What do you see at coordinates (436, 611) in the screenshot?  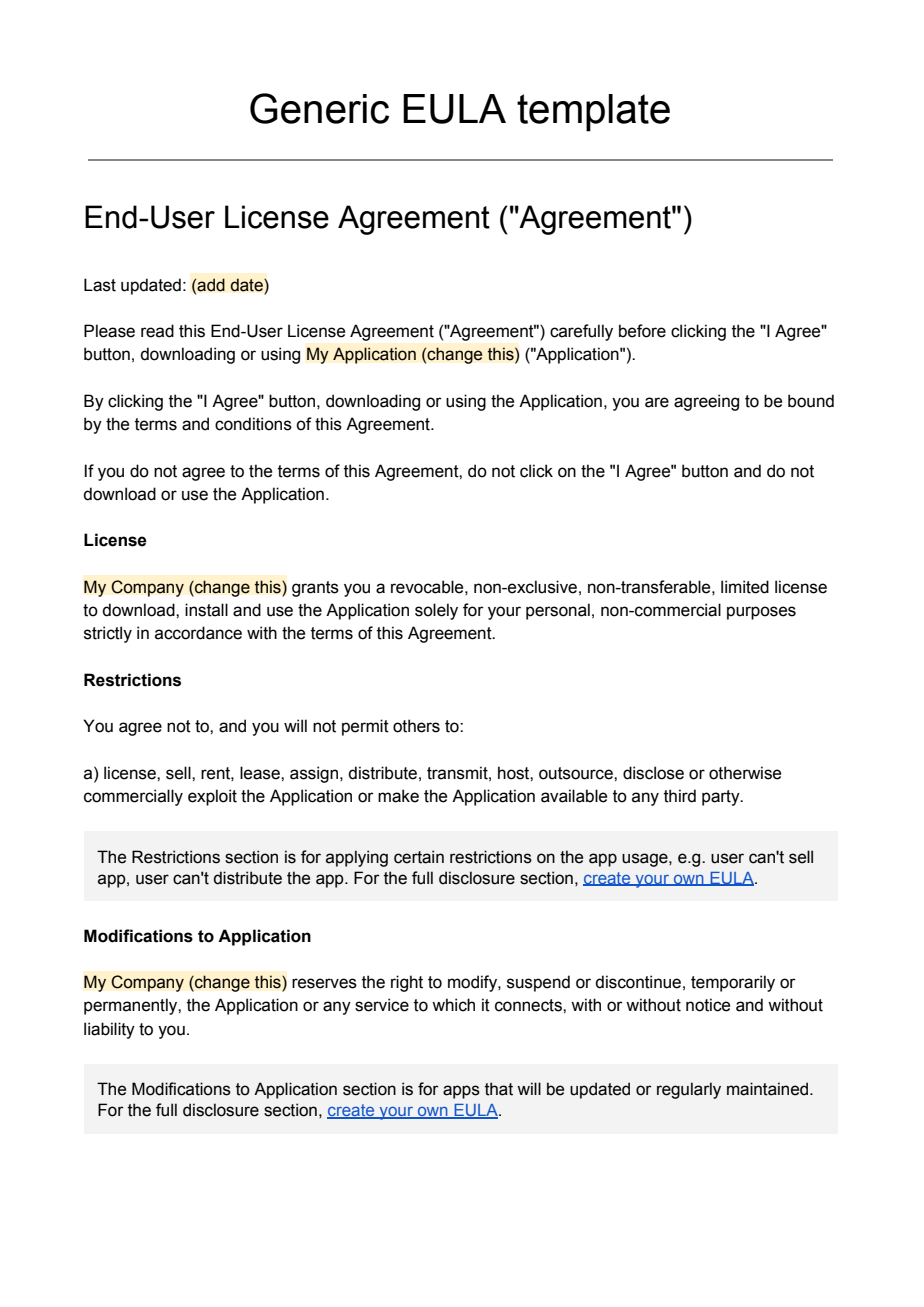 I see `solely` at bounding box center [436, 611].
